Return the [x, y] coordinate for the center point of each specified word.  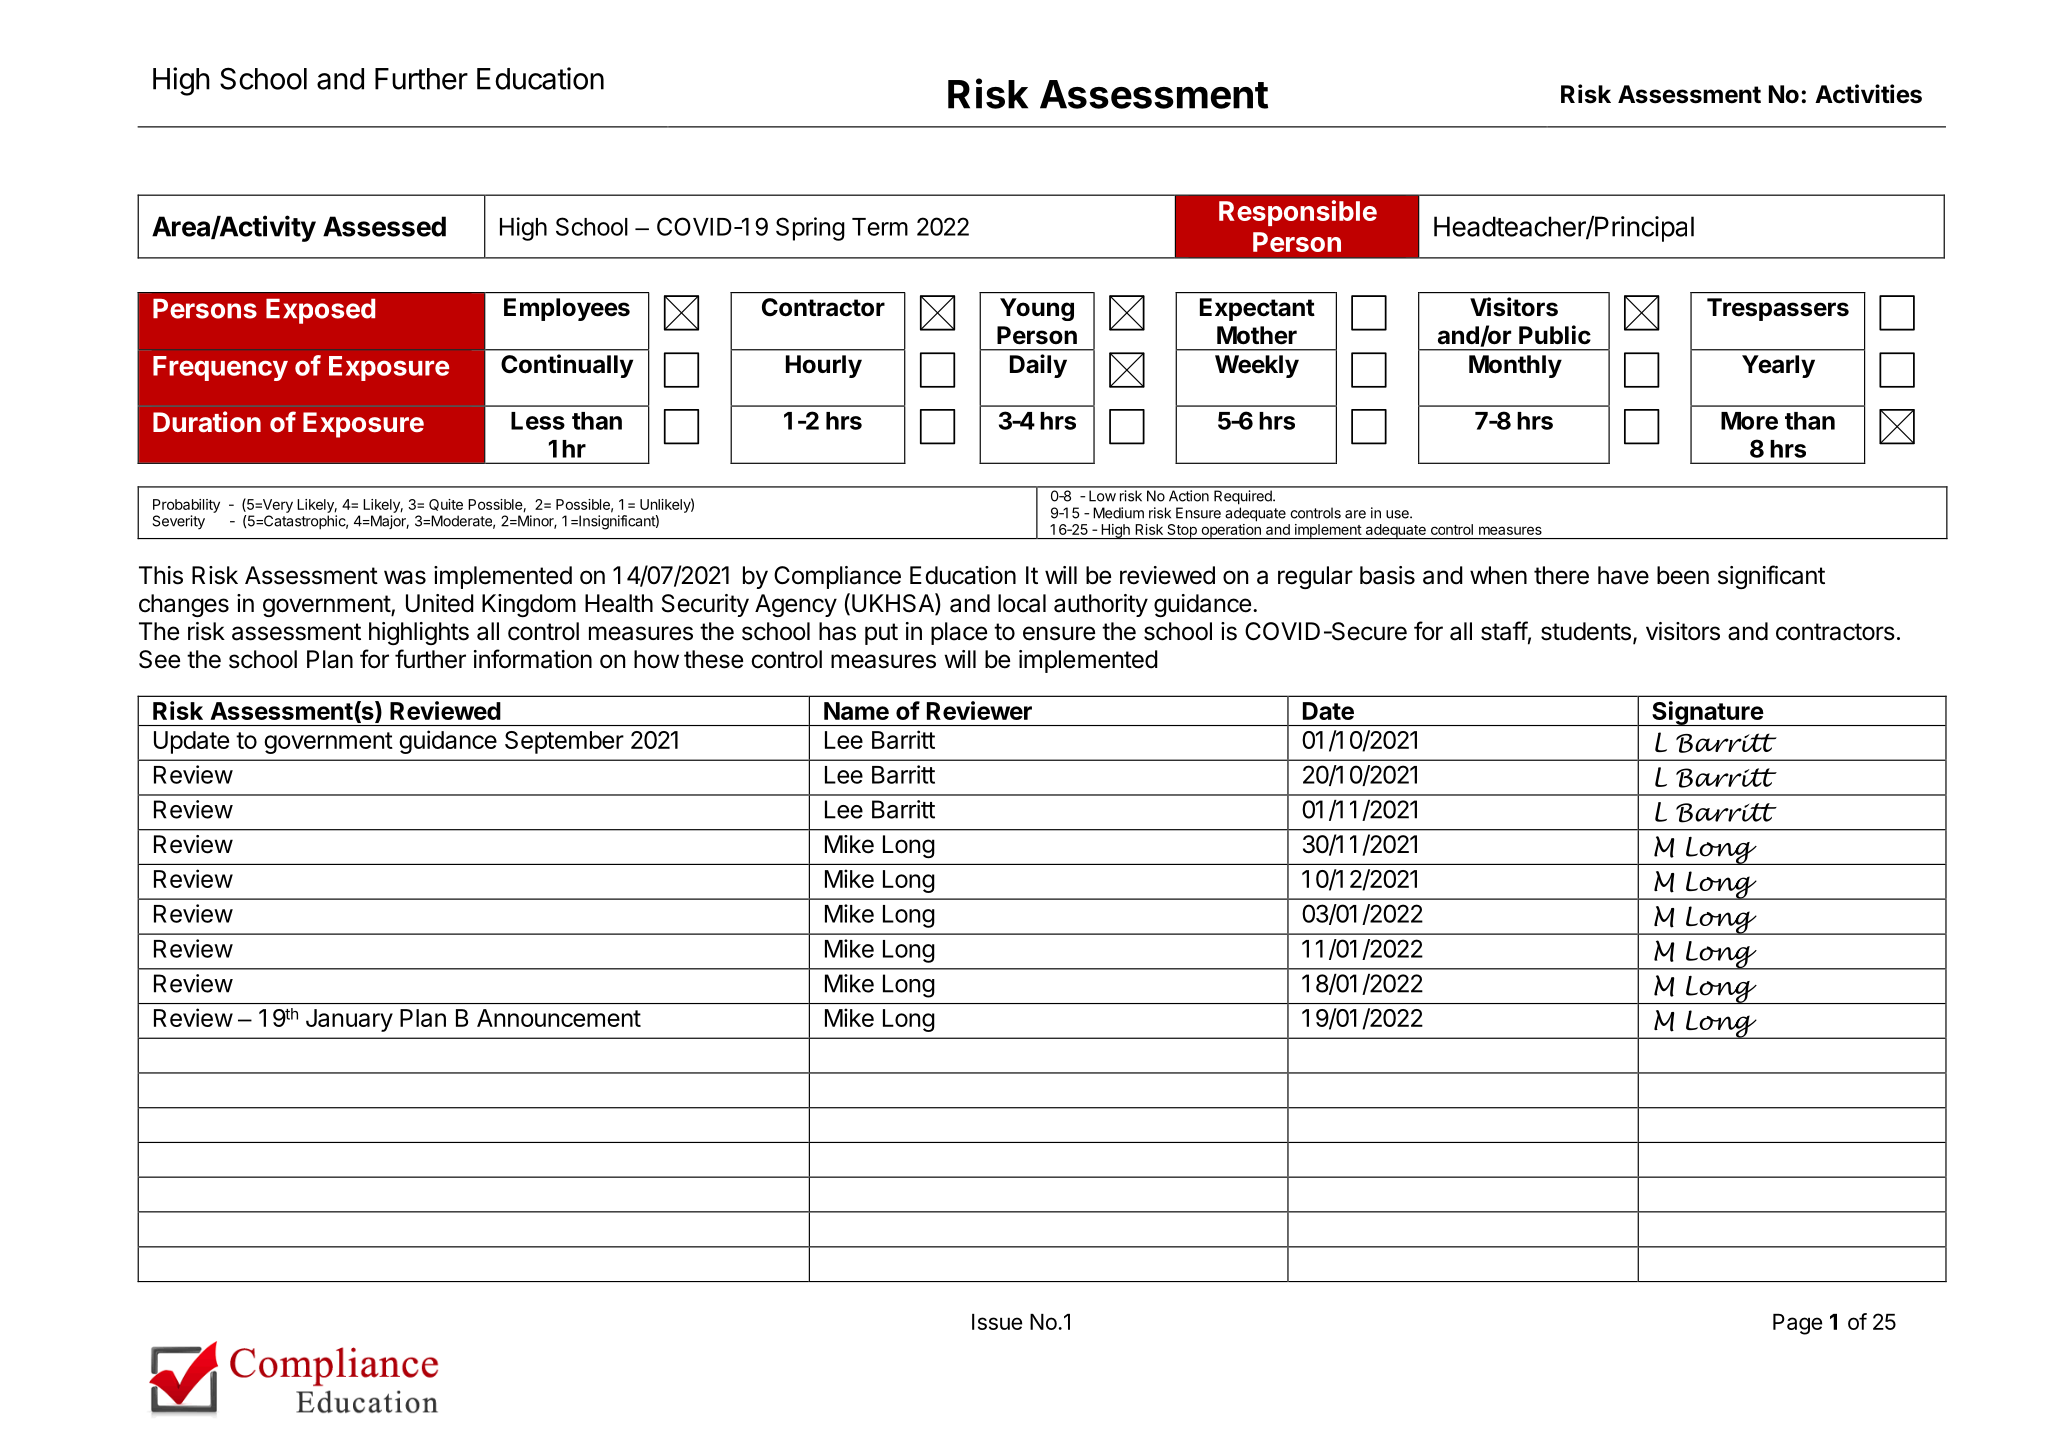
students [1586, 631]
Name [856, 711]
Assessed [384, 226]
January [349, 1020]
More [1749, 421]
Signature [1707, 713]
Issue [997, 1322]
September [564, 742]
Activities [1868, 94]
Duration [207, 422]
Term [880, 227]
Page [1797, 1324]
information [533, 659]
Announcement [559, 1018]
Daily [1038, 366]
